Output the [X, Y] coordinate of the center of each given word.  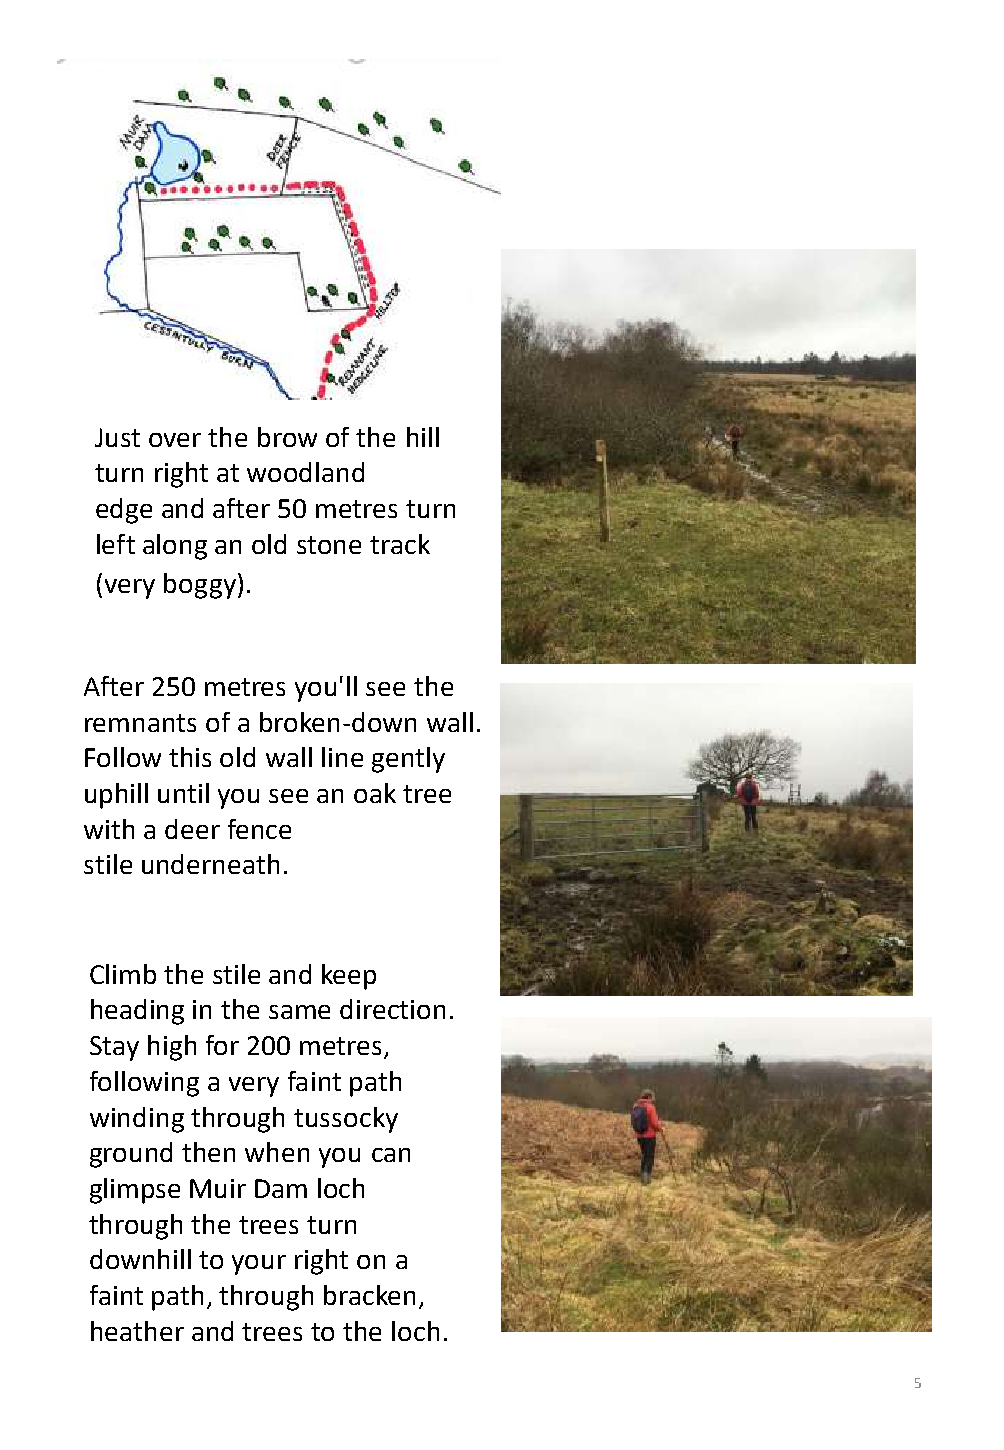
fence [259, 829]
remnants [140, 723]
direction [392, 1009]
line [342, 757]
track [400, 544]
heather [137, 1331]
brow [287, 437]
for [222, 1045]
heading [137, 1012]
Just [117, 437]
